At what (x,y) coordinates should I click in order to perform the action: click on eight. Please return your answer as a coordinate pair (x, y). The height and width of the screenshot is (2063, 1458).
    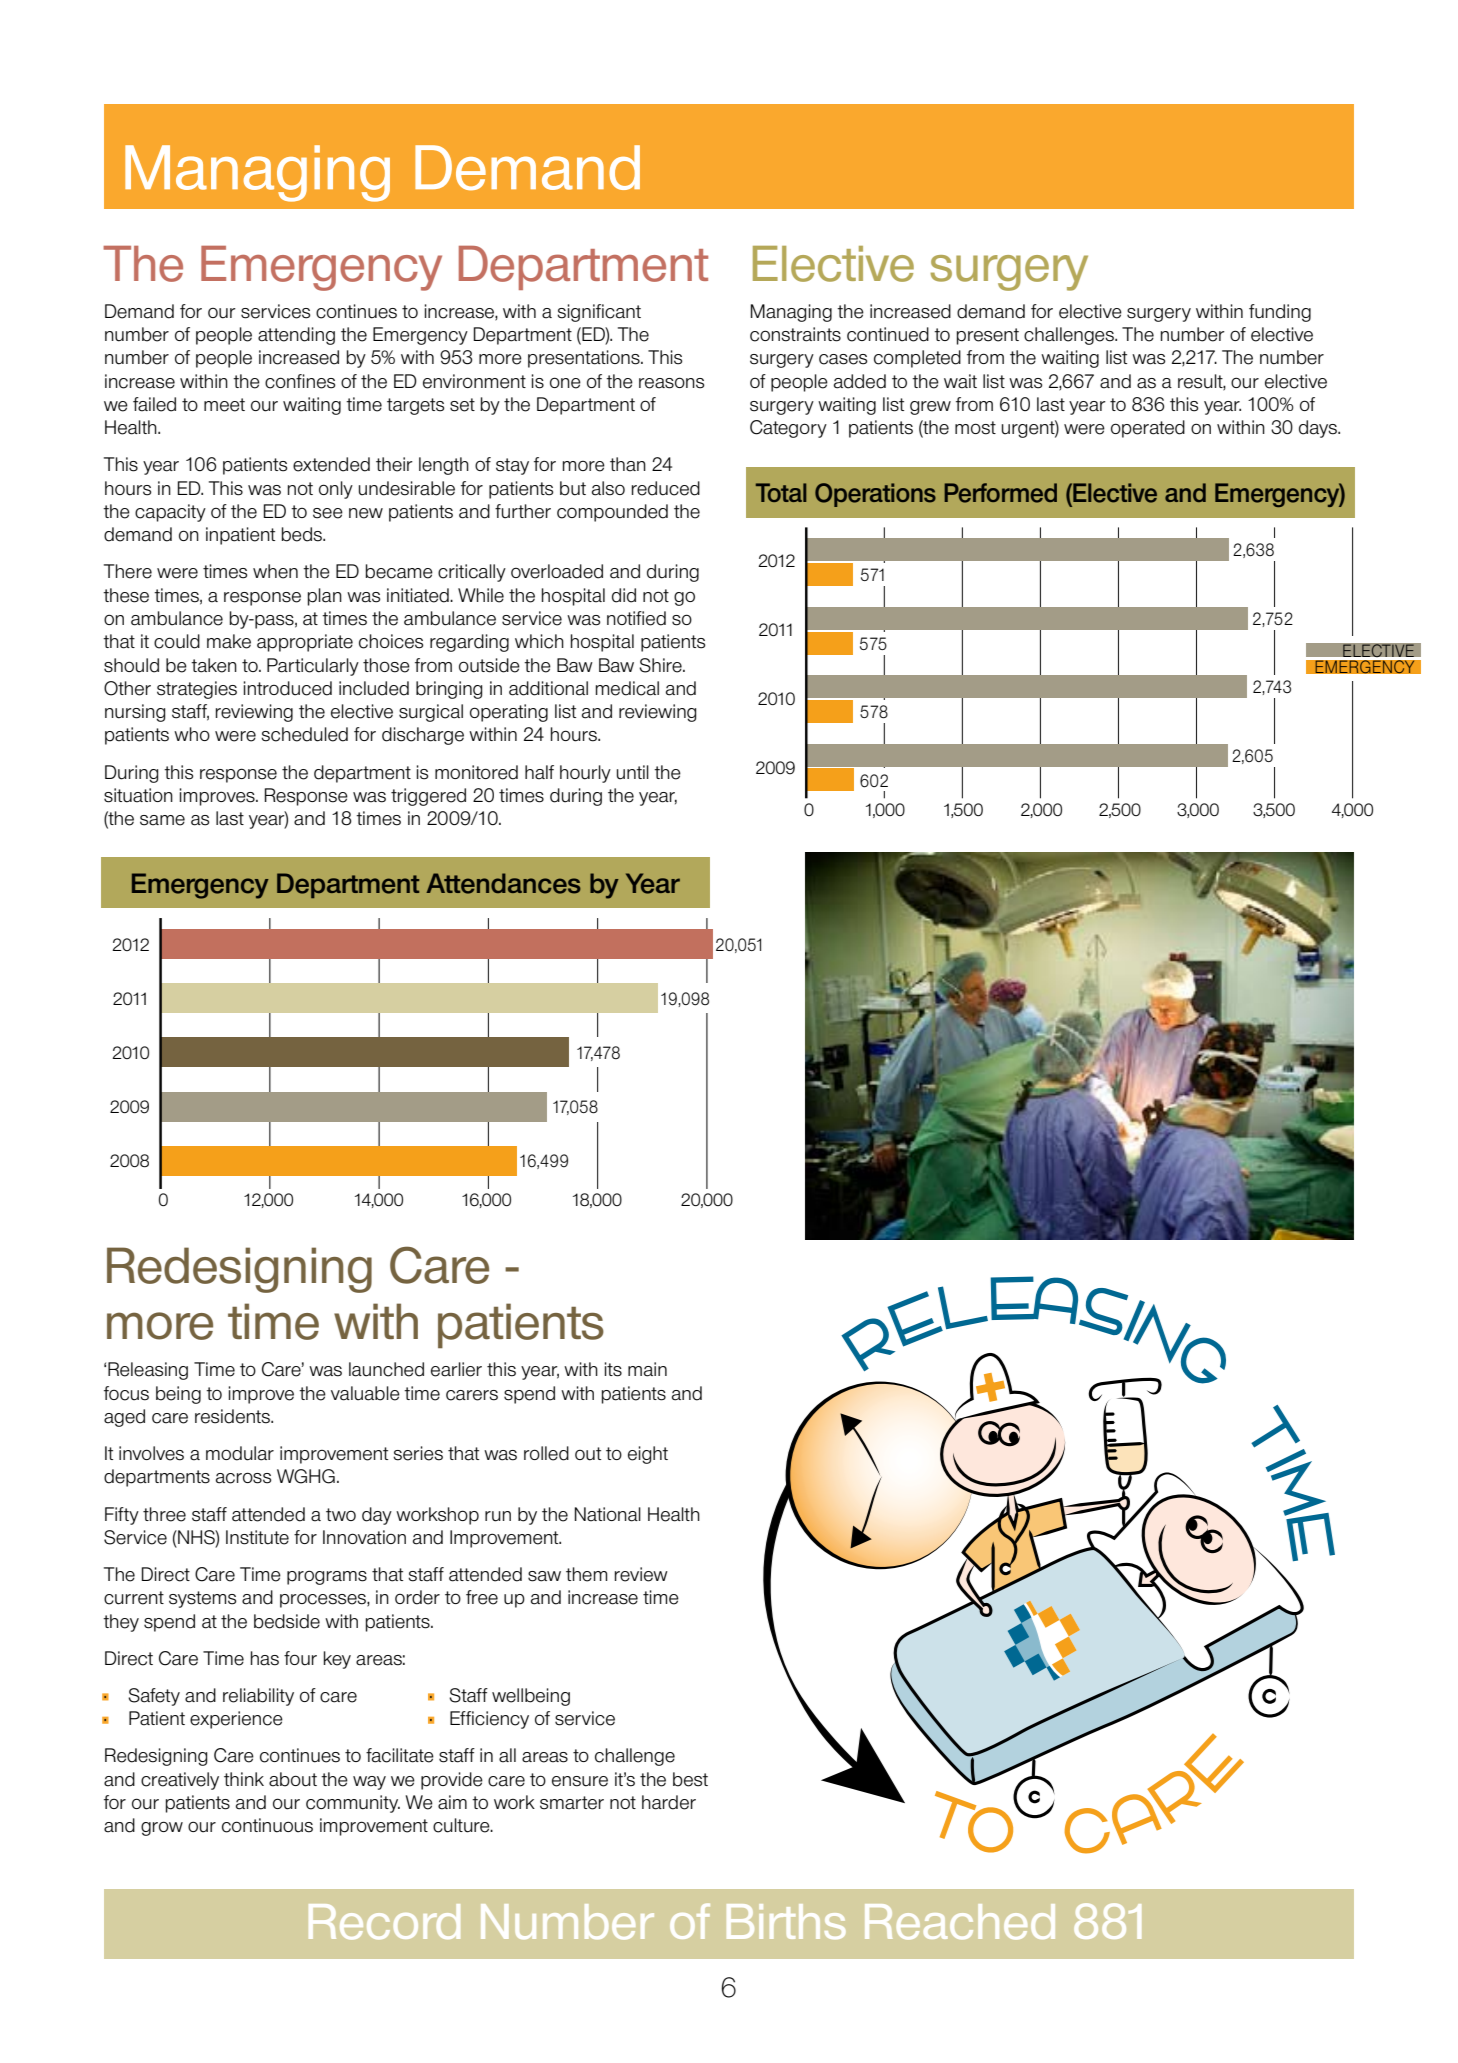
    Looking at the image, I should click on (648, 1455).
